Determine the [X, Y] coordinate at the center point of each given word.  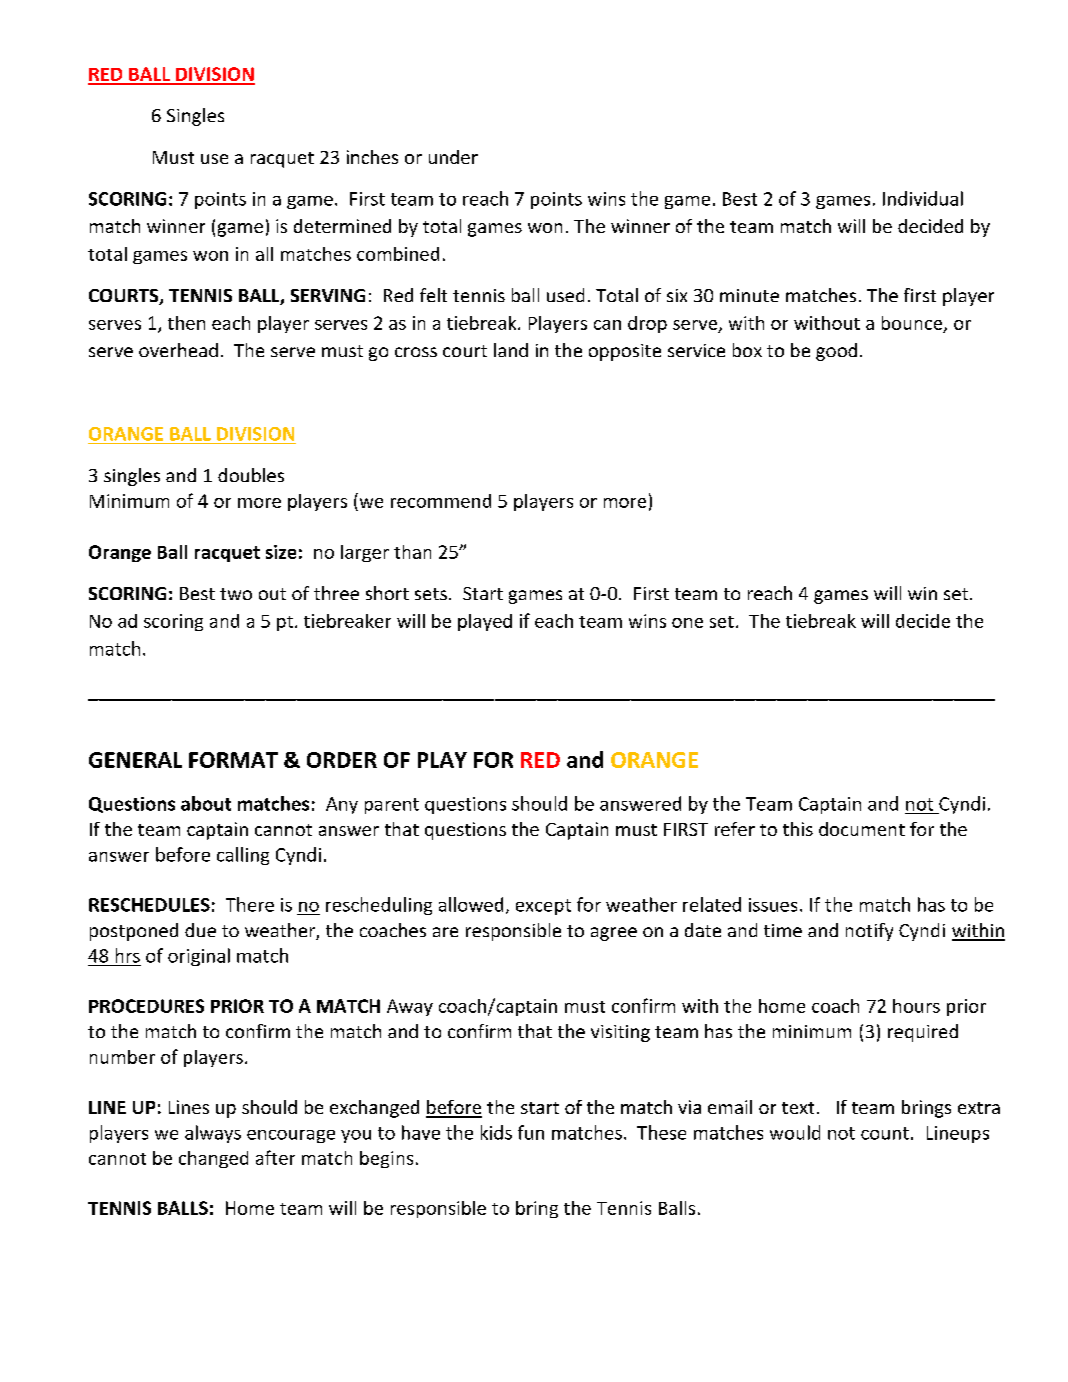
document [862, 829]
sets [431, 594]
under [453, 157]
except [543, 907]
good [836, 352]
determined [342, 226]
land [511, 350]
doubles [251, 475]
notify [869, 932]
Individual [923, 198]
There [250, 904]
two [236, 594]
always [213, 1134]
